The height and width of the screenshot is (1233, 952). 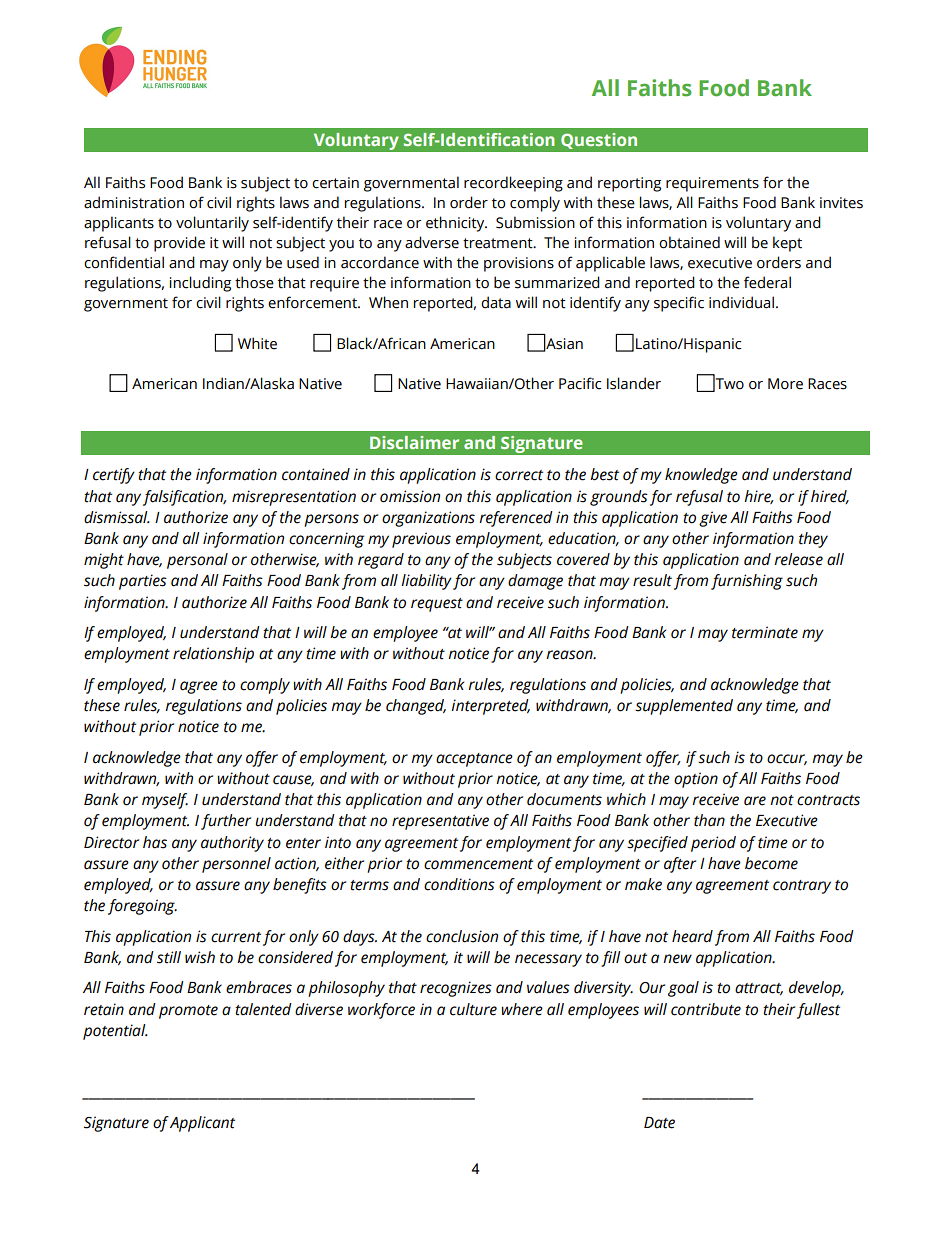 I want to click on culture, so click(x=473, y=1009).
